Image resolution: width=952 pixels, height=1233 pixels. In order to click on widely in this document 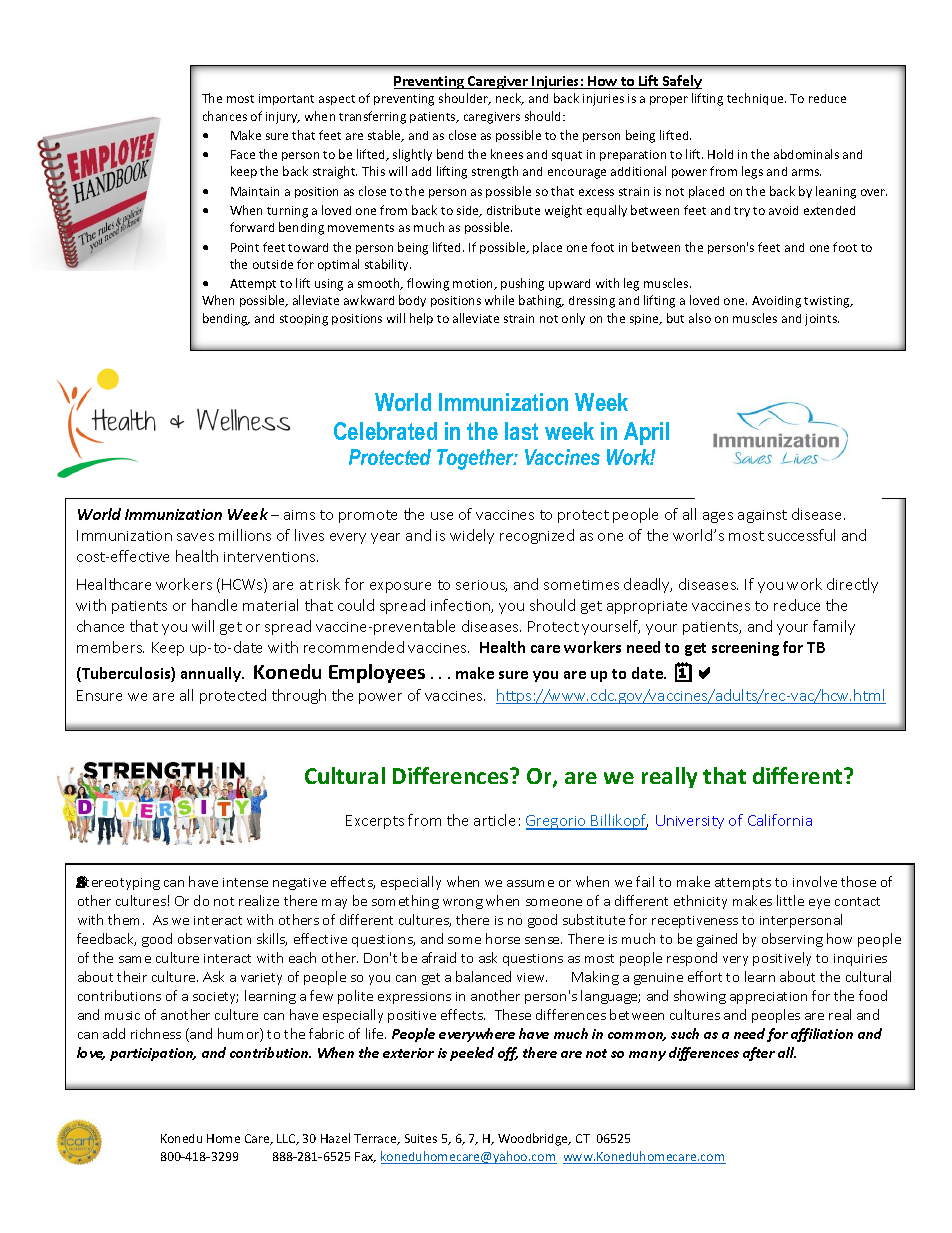, I will do `click(472, 536)`.
